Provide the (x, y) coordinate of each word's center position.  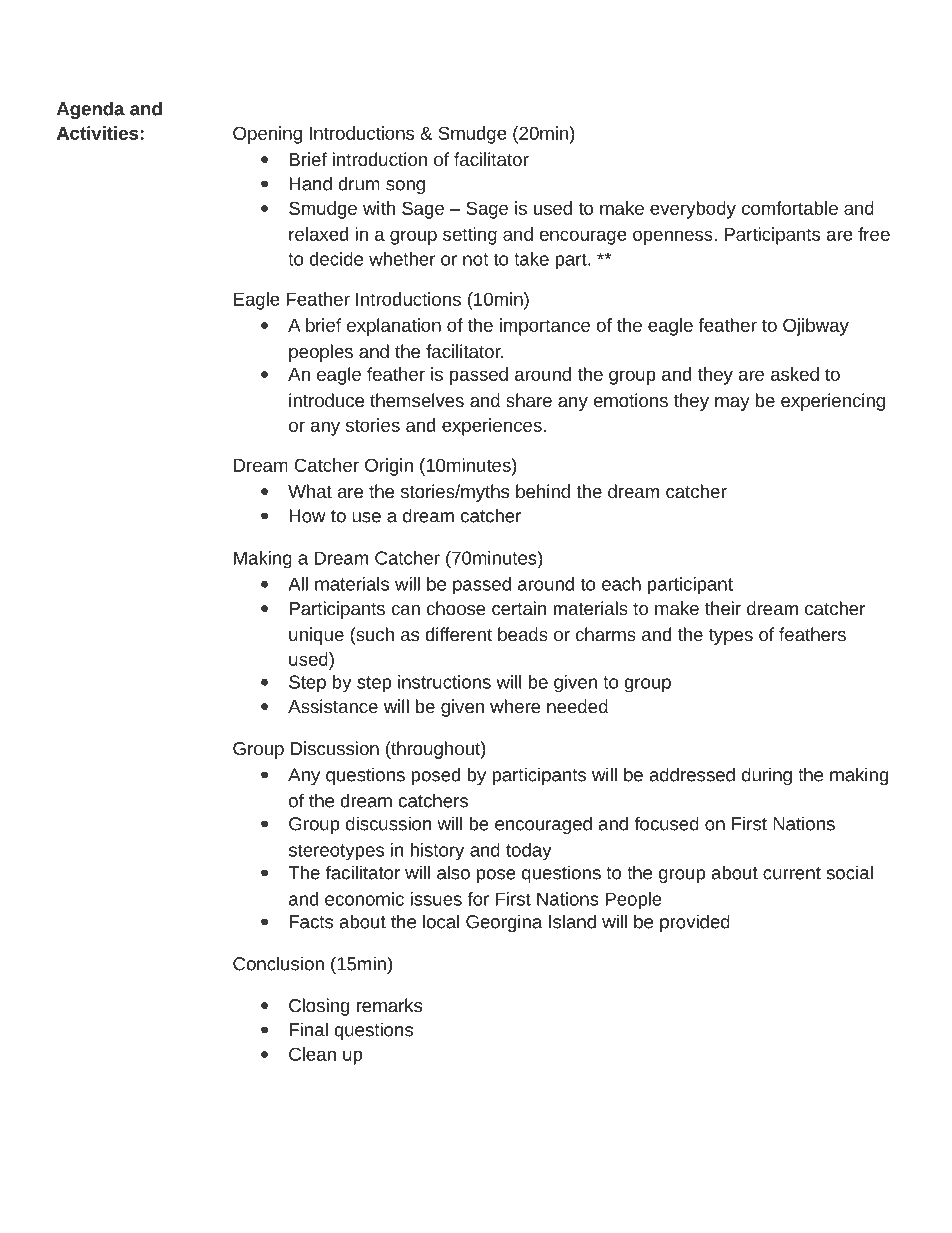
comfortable (790, 208)
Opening (267, 135)
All (298, 584)
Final (308, 1029)
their (723, 608)
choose (456, 608)
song (405, 187)
